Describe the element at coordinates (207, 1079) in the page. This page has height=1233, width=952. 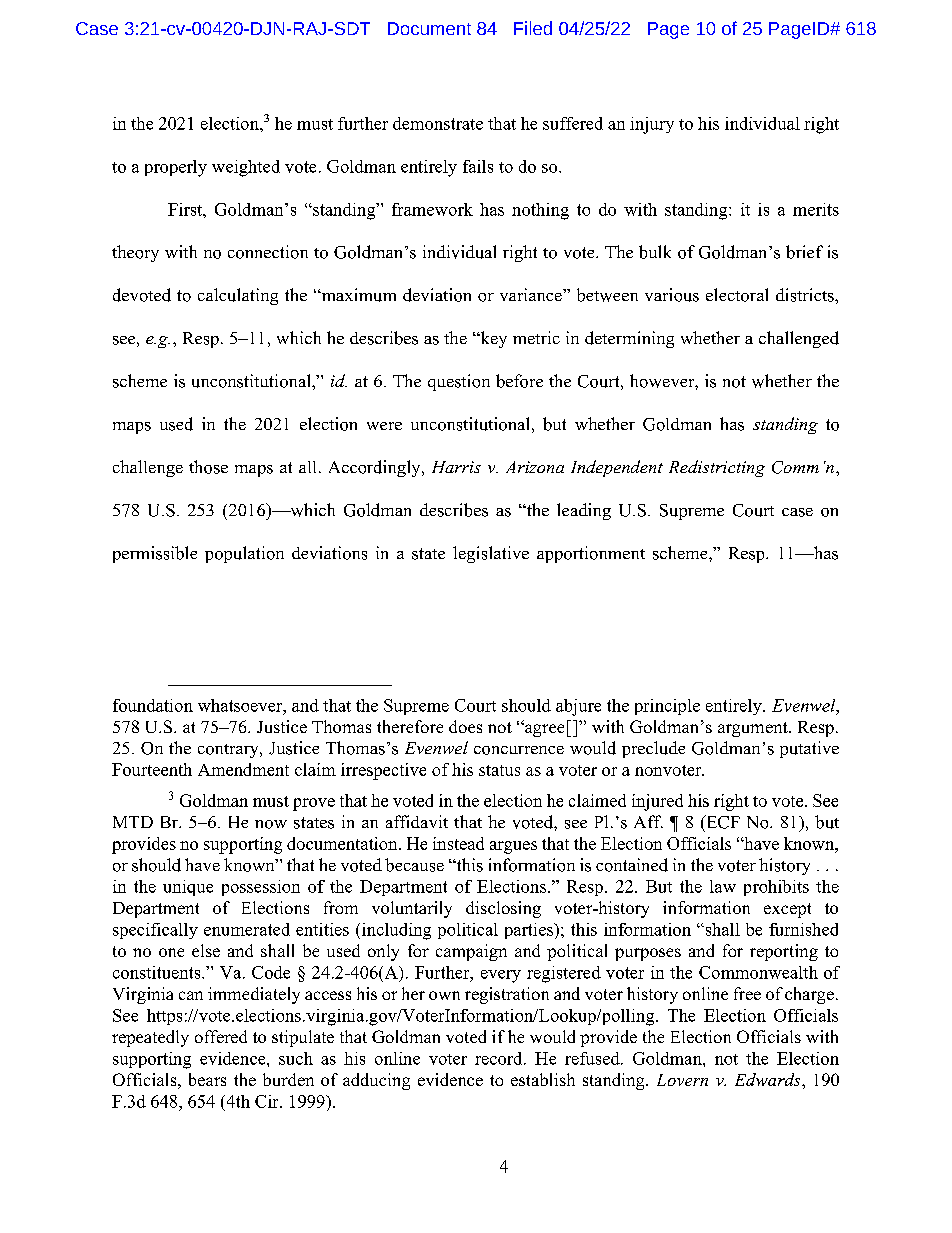
I see `bears` at that location.
